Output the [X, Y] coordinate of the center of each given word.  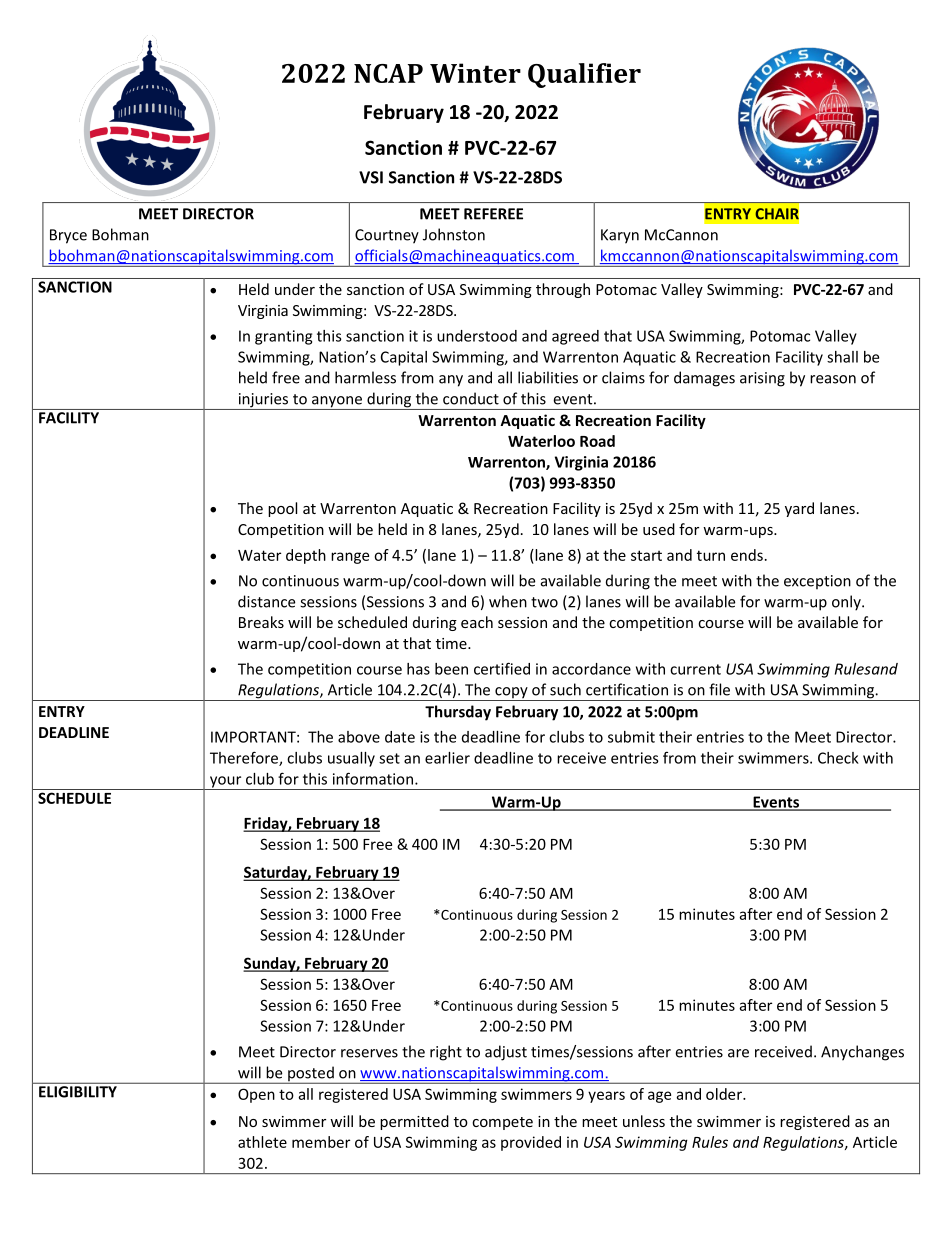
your [225, 783]
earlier [447, 758]
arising [762, 379]
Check [838, 758]
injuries [263, 401]
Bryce [68, 236]
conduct [471, 398]
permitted [414, 1122]
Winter [475, 73]
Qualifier [584, 75]
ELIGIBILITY [78, 1092]
